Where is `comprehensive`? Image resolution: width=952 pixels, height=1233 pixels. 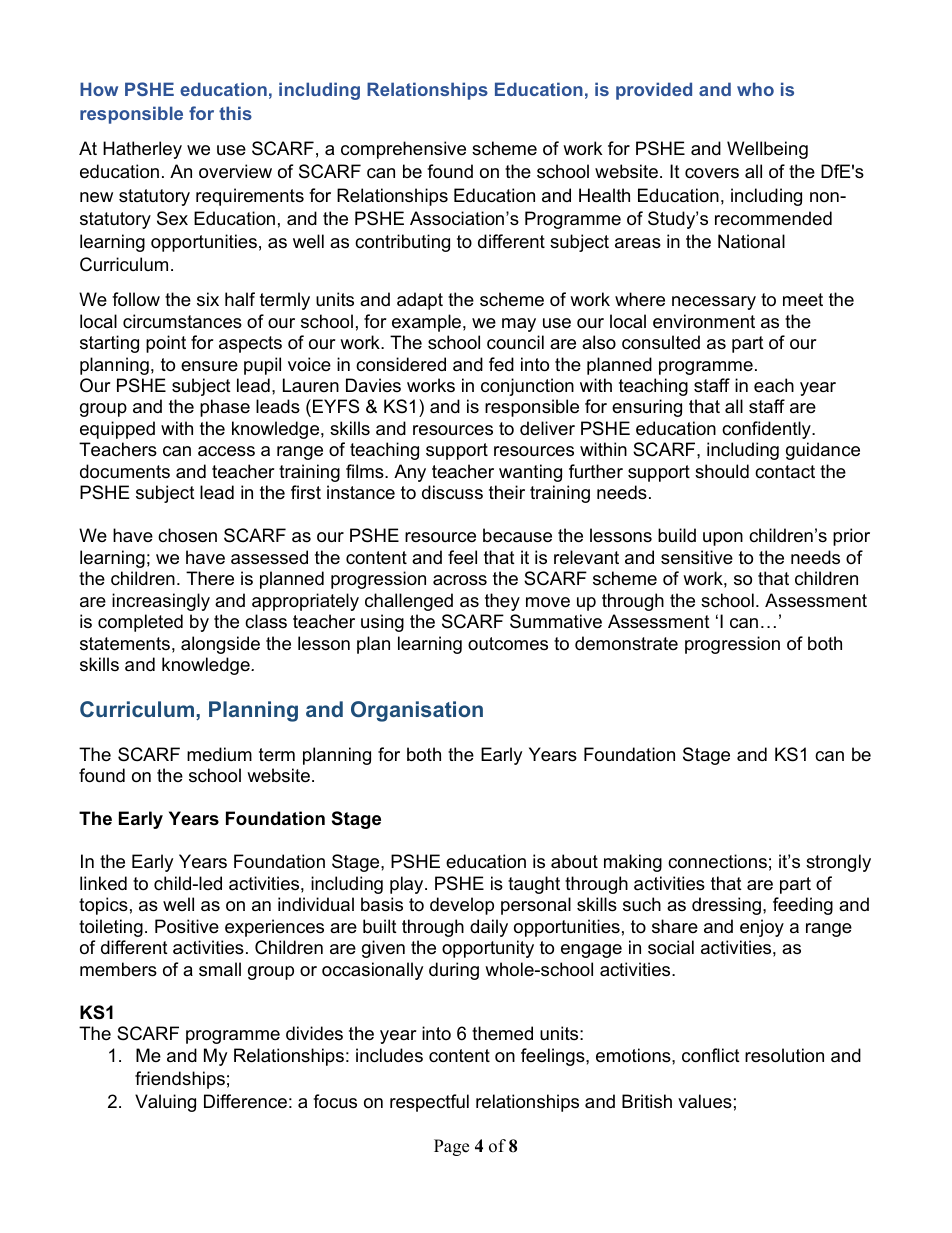 comprehensive is located at coordinates (403, 150).
